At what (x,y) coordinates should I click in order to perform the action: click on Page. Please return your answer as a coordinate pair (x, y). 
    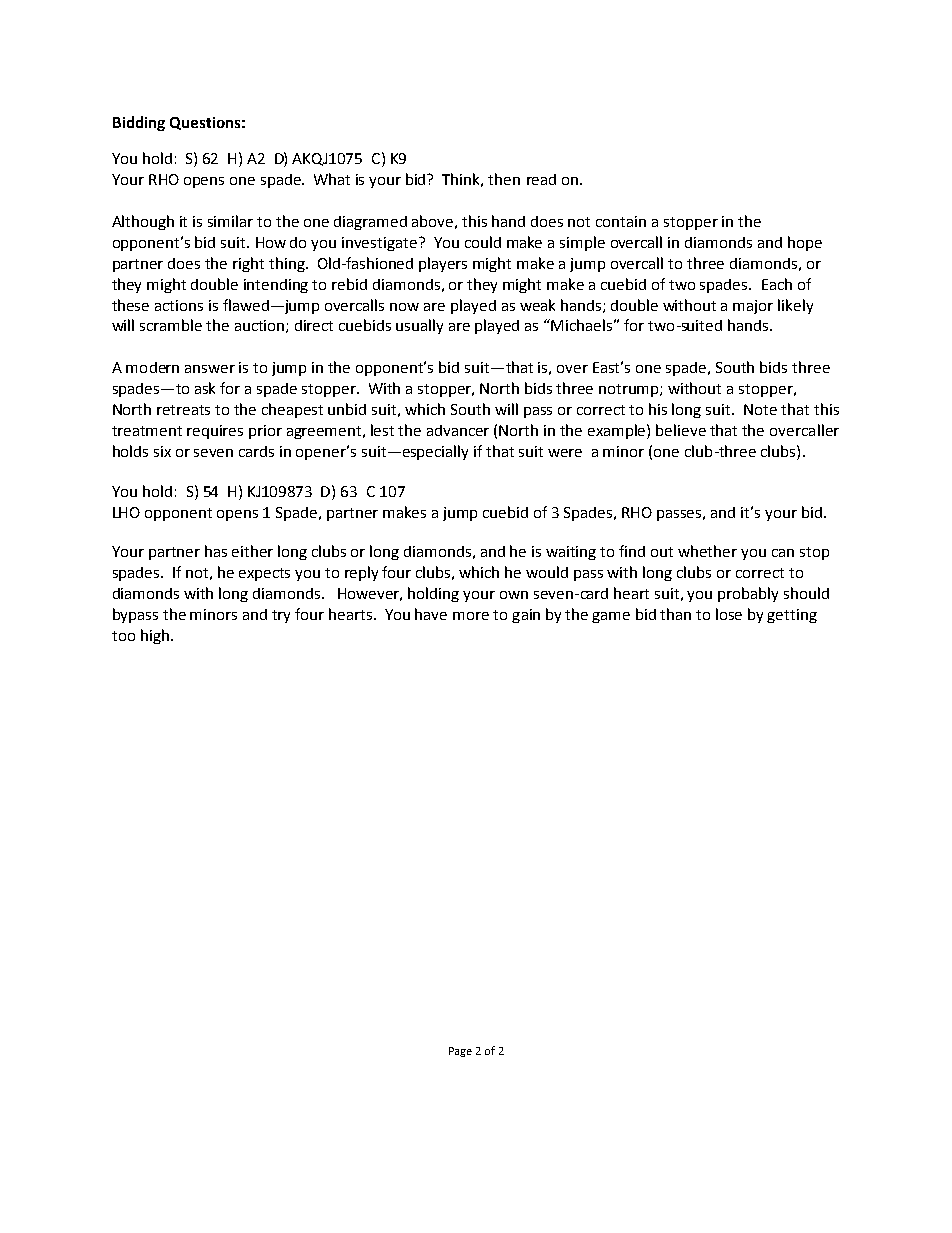
    Looking at the image, I should click on (460, 1052).
